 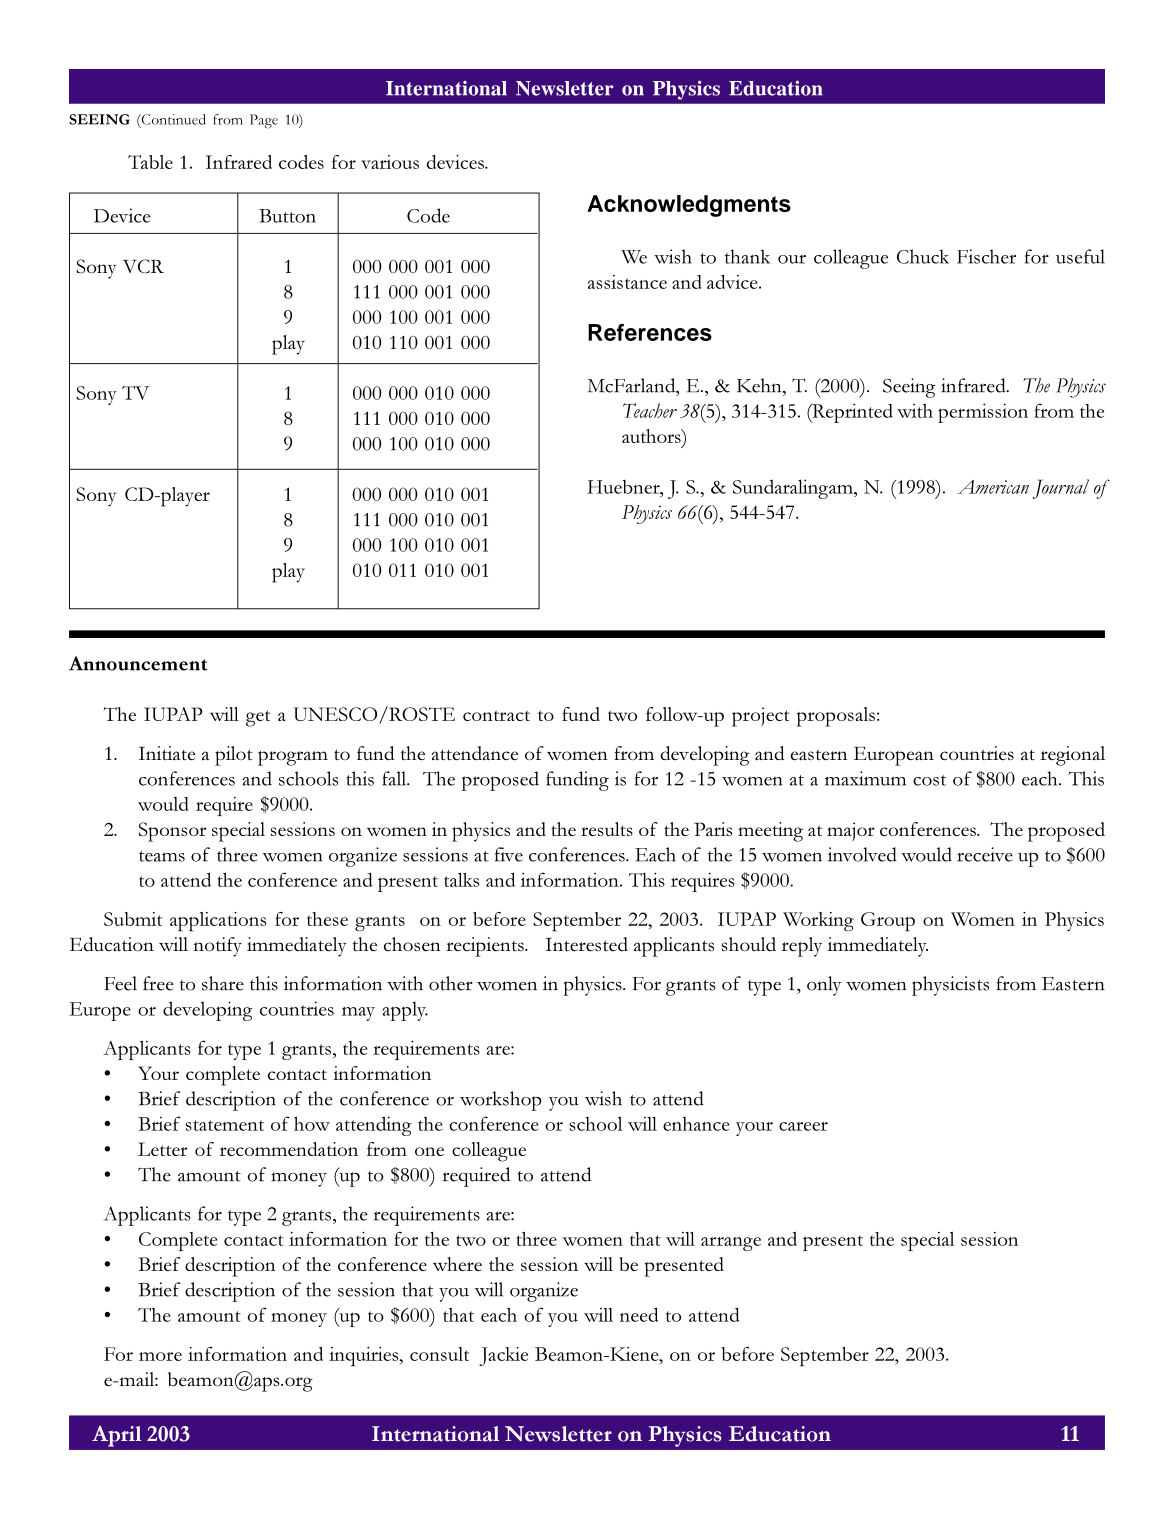 I want to click on receive, so click(x=985, y=854).
